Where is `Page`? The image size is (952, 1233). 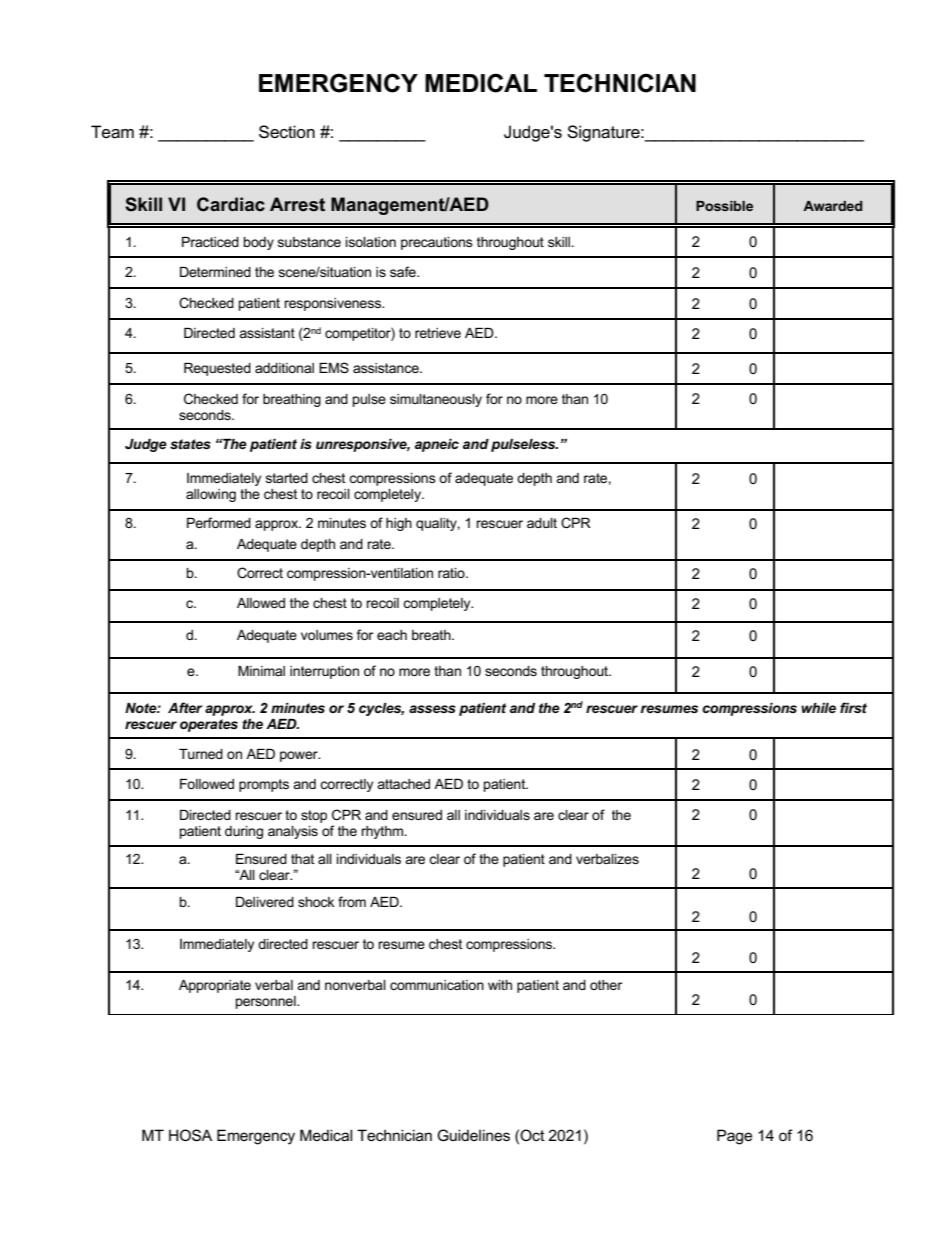 Page is located at coordinates (734, 1137).
